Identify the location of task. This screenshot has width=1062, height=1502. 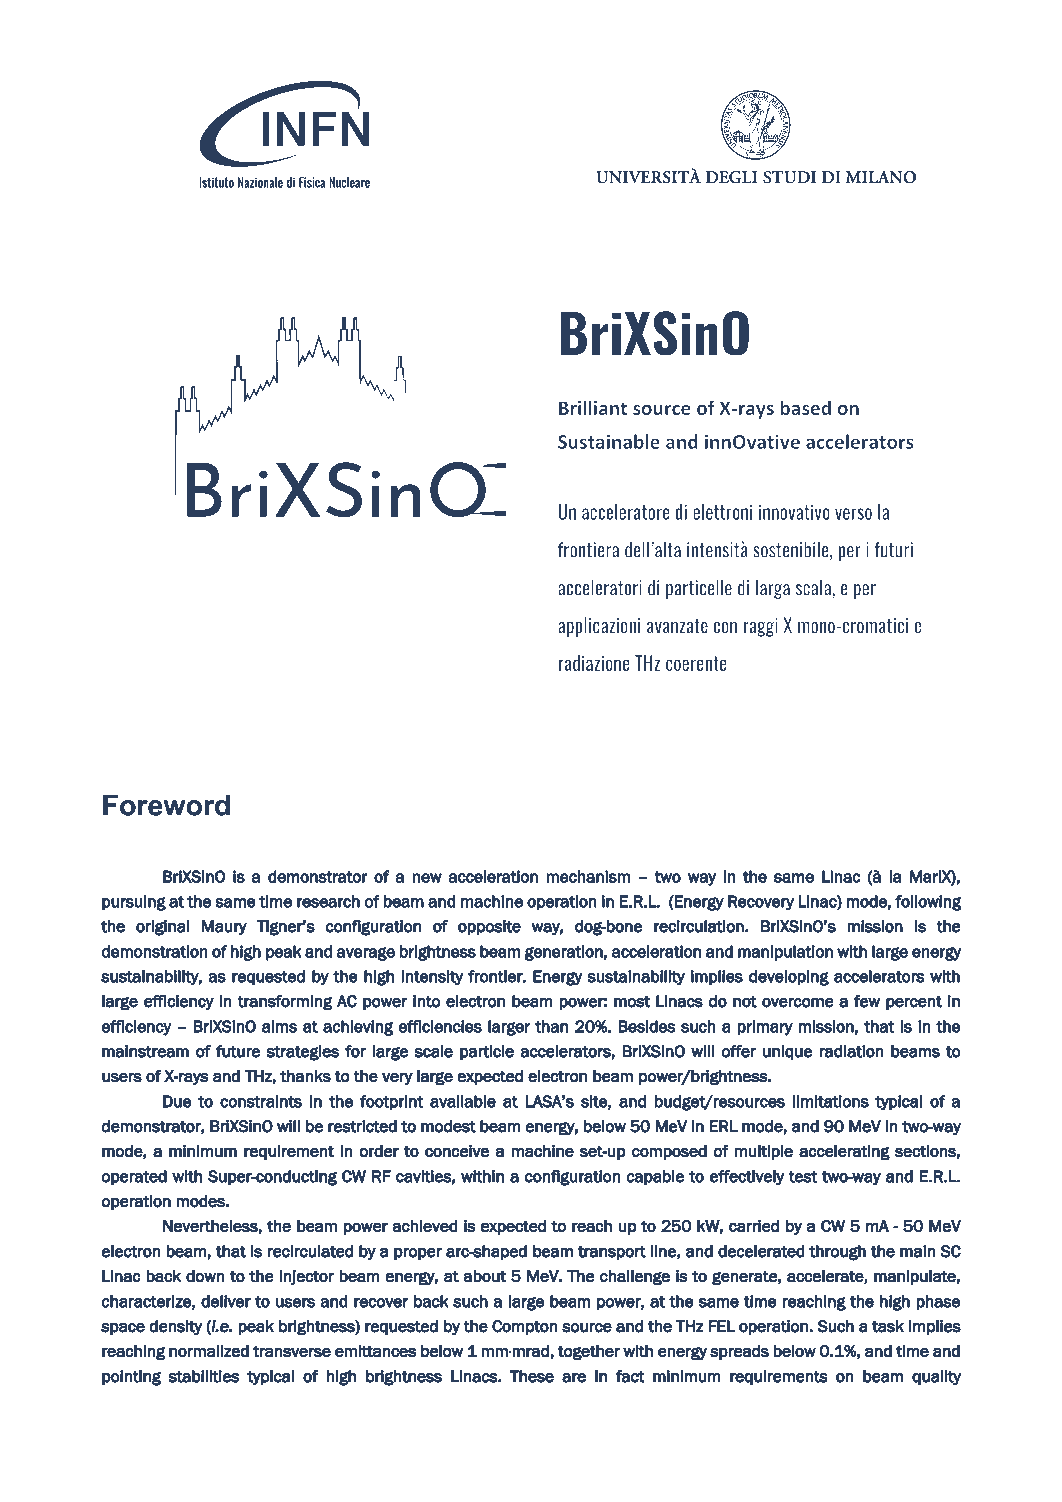
(888, 1326).
